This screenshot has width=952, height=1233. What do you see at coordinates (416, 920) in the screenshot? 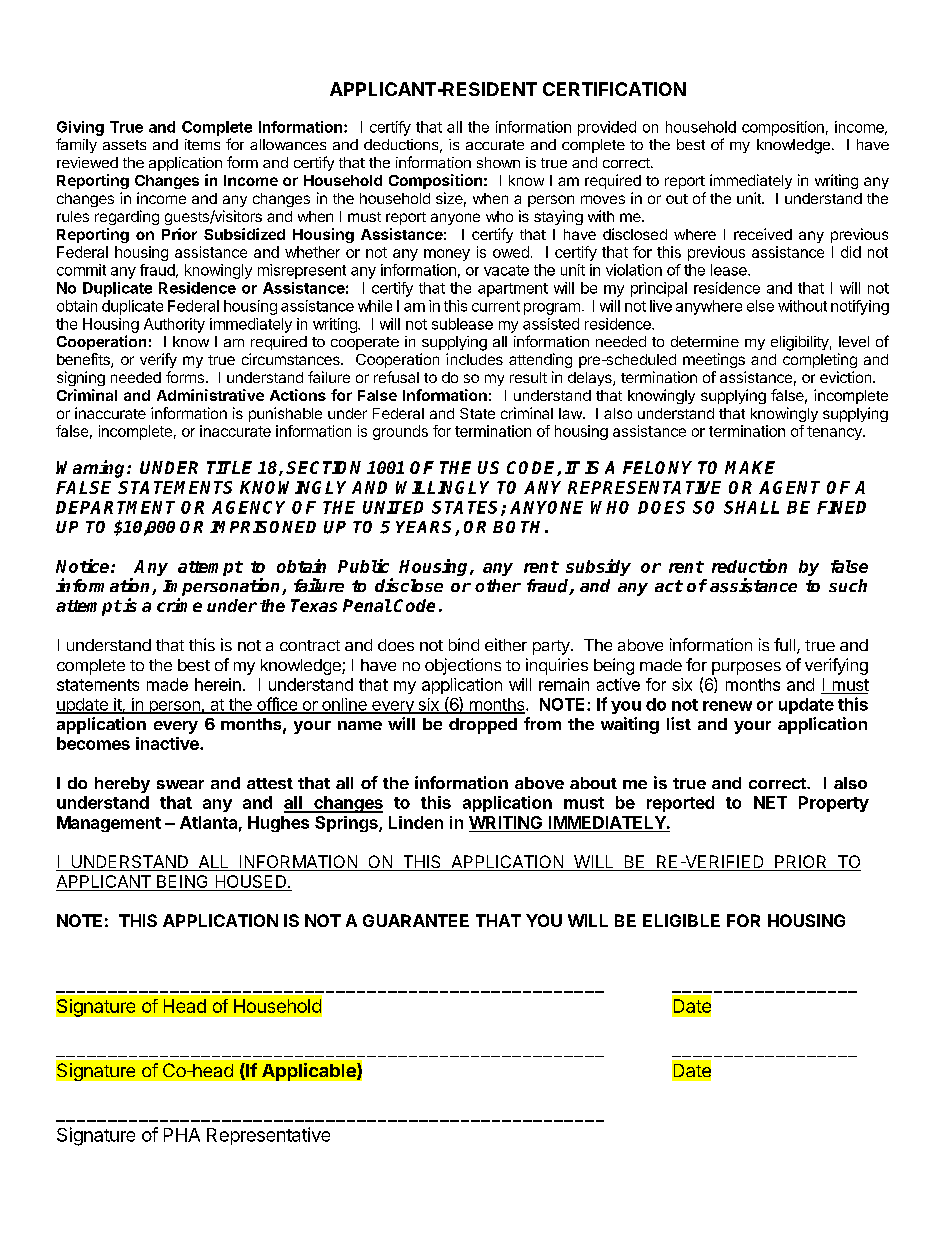
I see `GUARANTEE` at bounding box center [416, 920].
